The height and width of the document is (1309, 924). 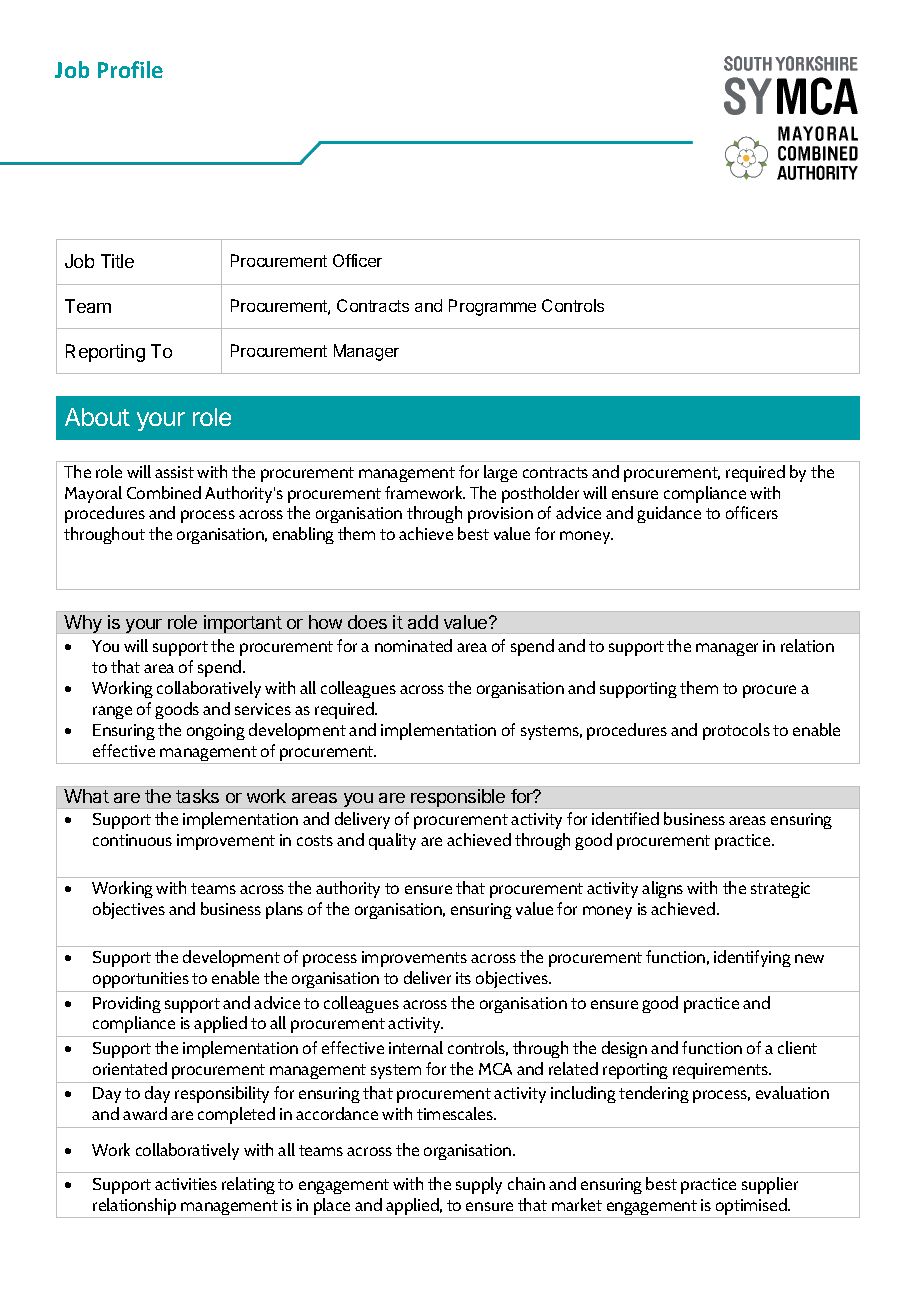 I want to click on activities, so click(x=186, y=1184).
